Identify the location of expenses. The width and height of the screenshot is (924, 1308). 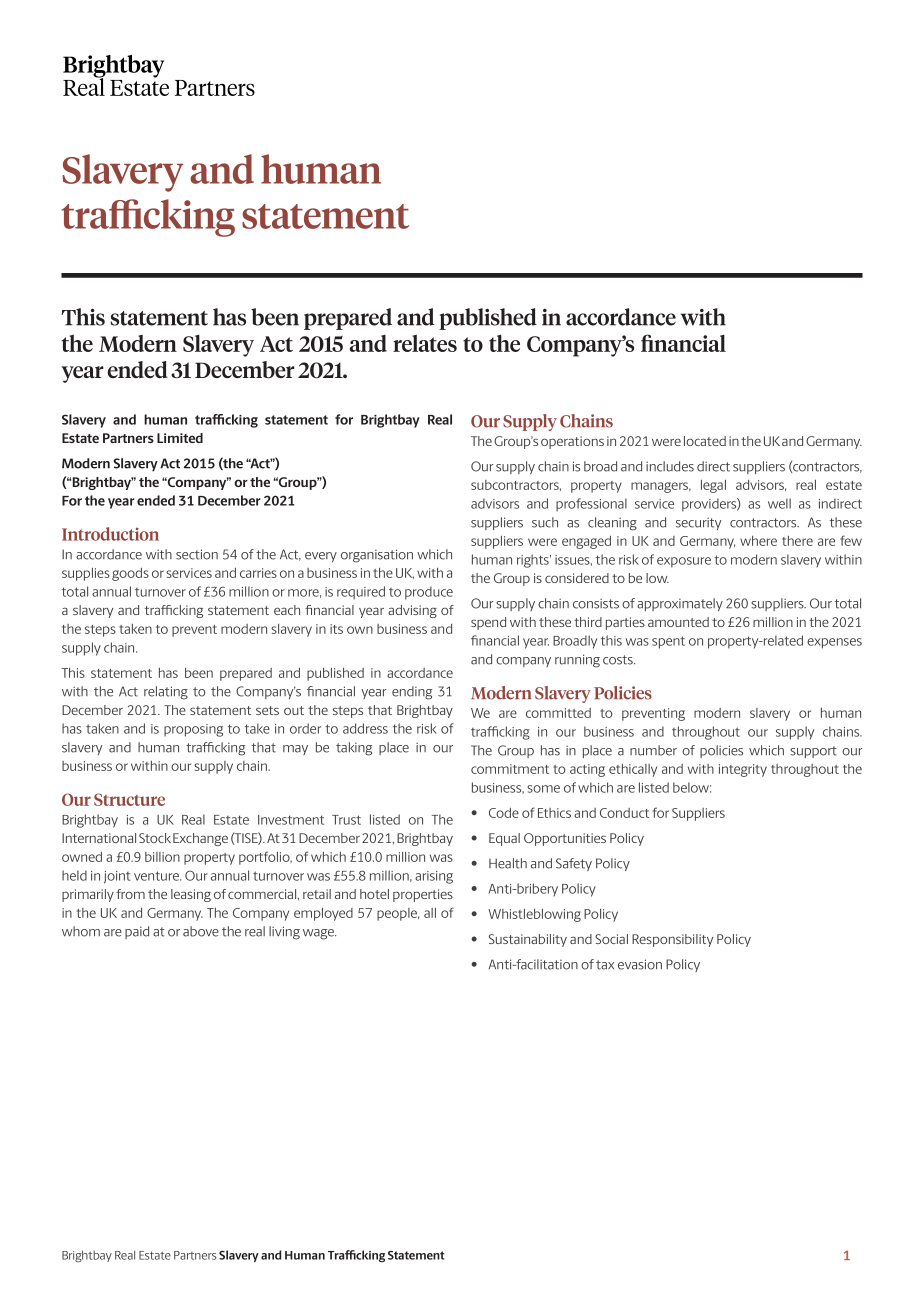
(834, 643).
